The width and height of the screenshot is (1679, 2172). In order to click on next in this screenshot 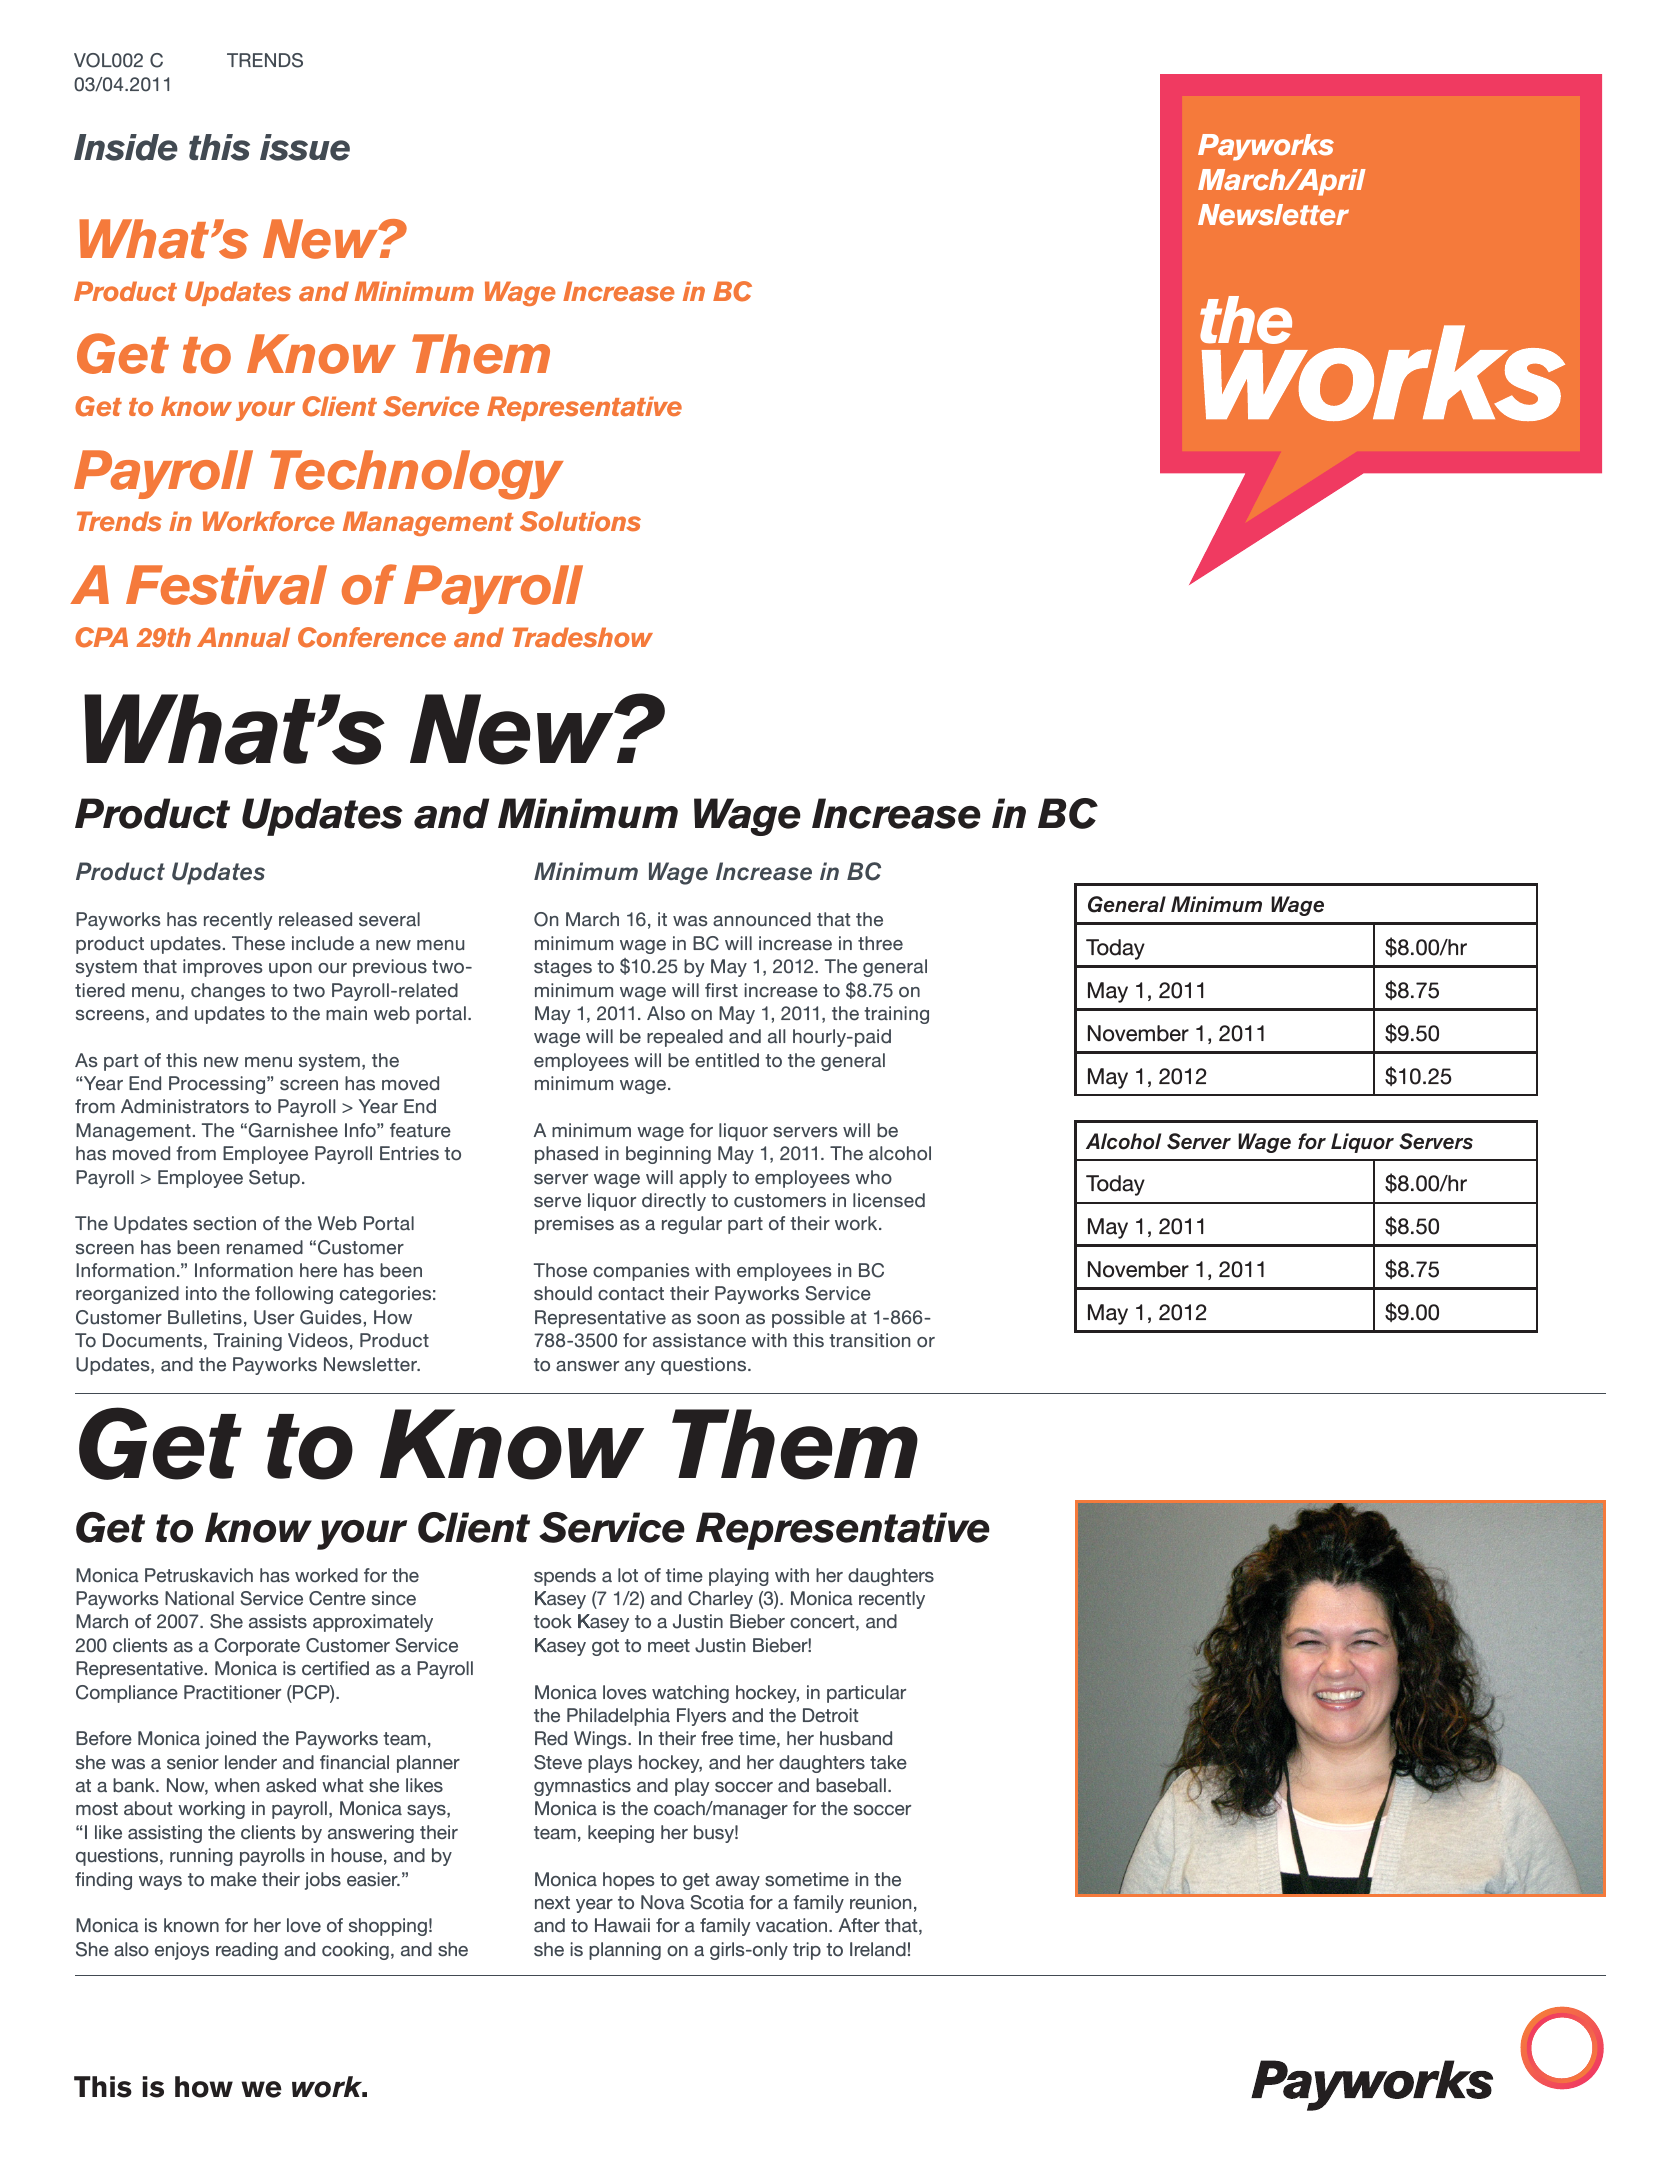, I will do `click(552, 1903)`.
